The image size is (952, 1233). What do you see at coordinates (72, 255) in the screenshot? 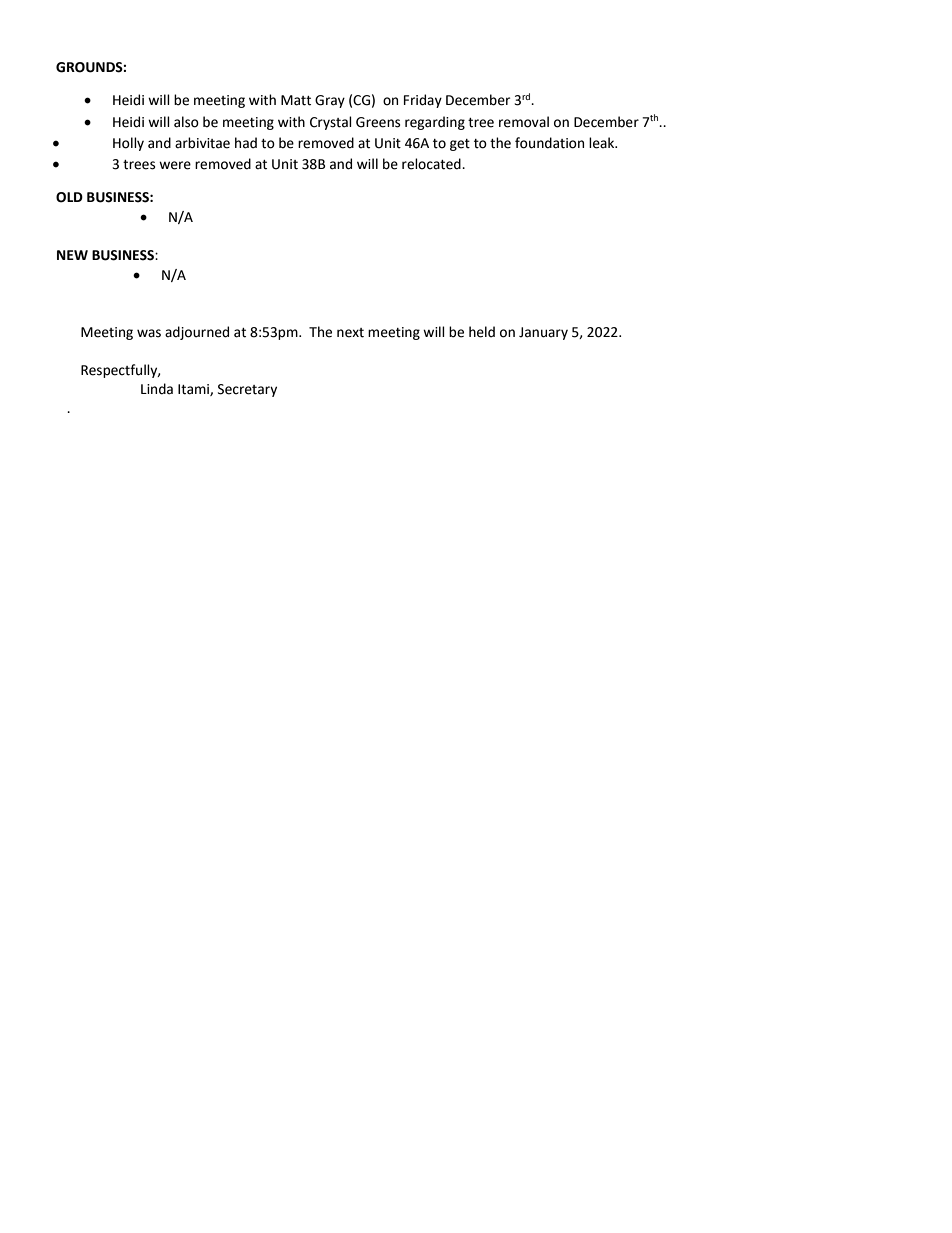
I see `NEW` at bounding box center [72, 255].
